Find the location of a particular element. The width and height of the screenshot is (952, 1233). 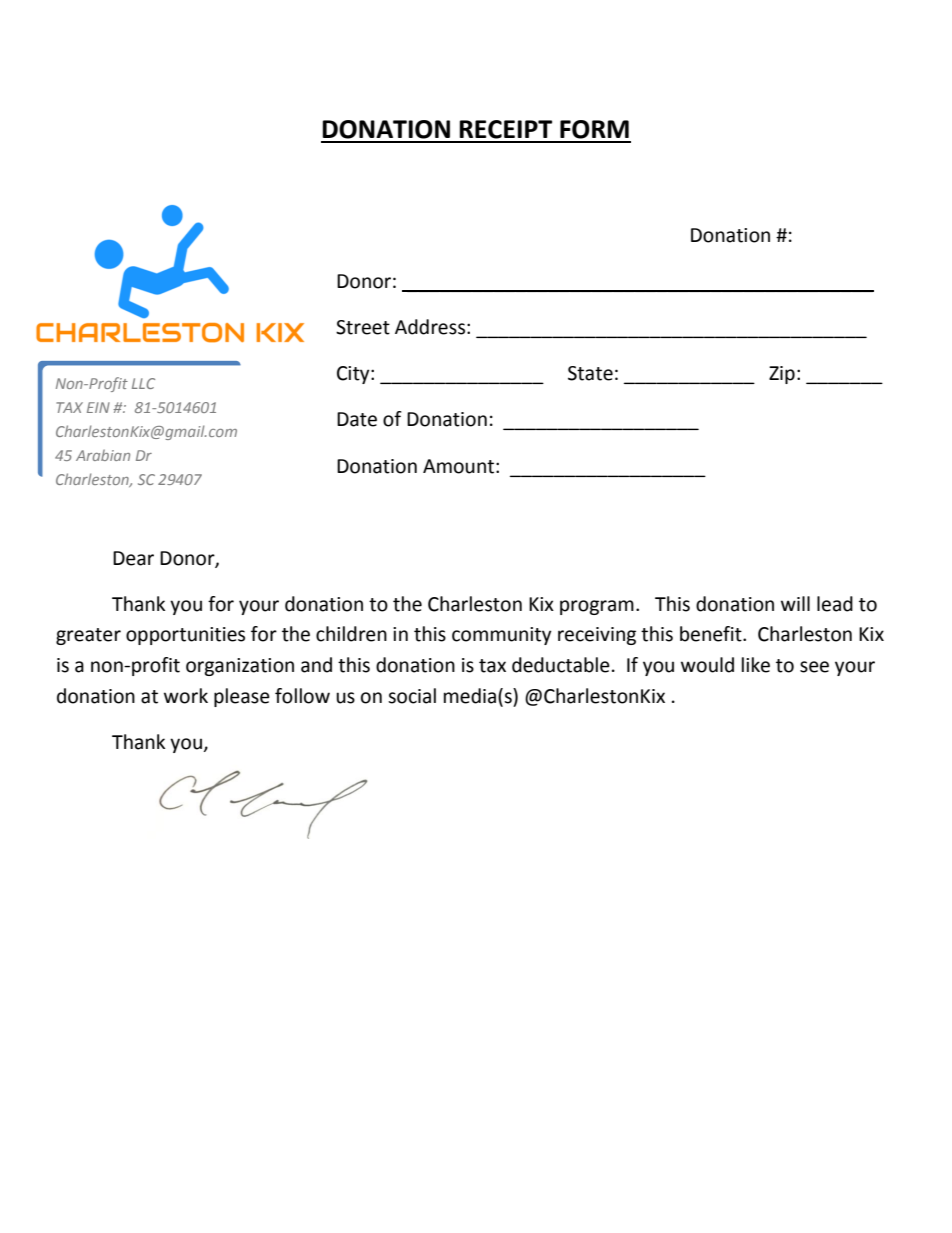

EIN is located at coordinates (98, 407).
